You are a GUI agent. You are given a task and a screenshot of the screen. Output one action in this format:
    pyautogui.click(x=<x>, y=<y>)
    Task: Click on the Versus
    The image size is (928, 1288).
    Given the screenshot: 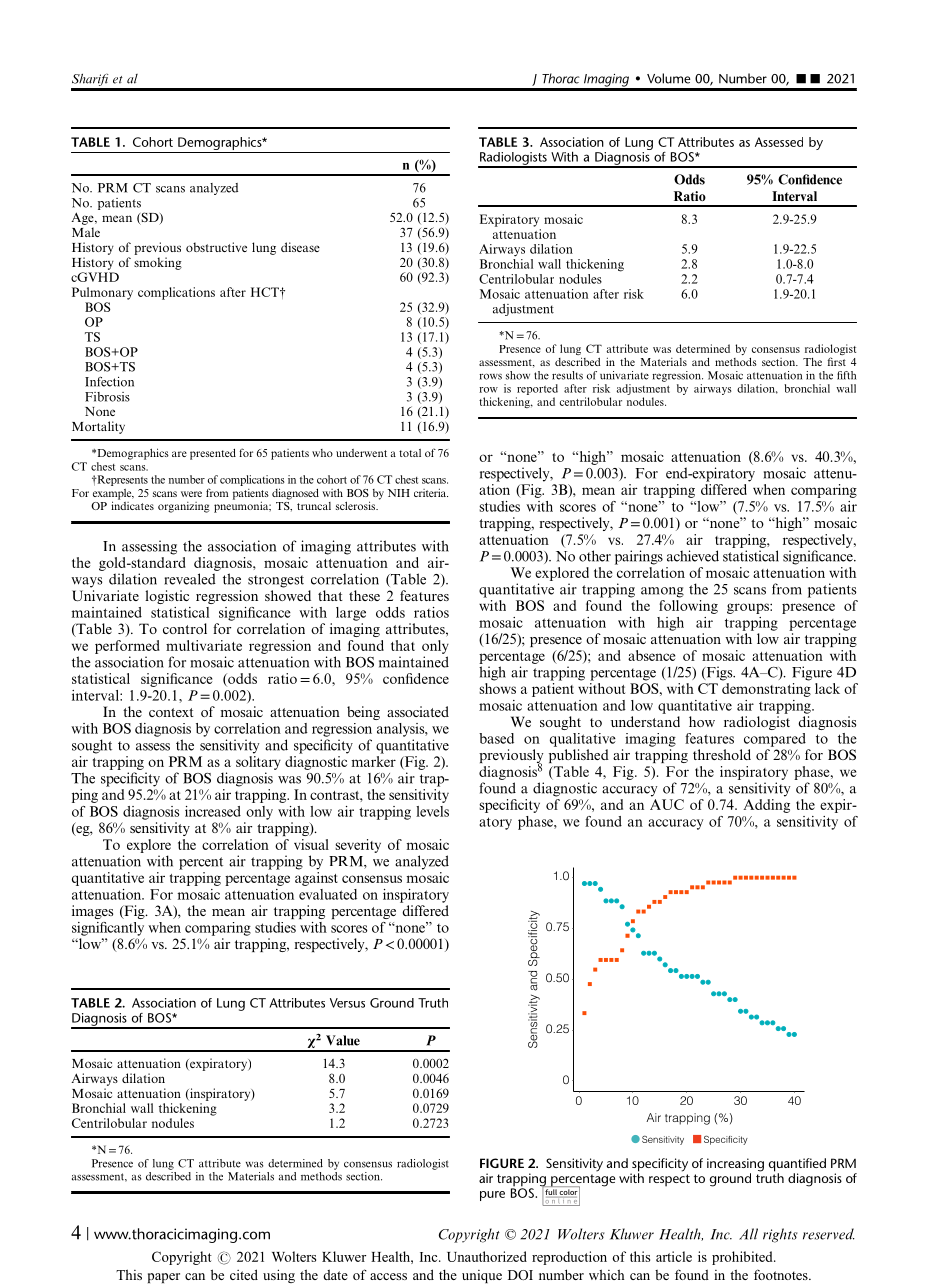 What is the action you would take?
    pyautogui.click(x=347, y=1003)
